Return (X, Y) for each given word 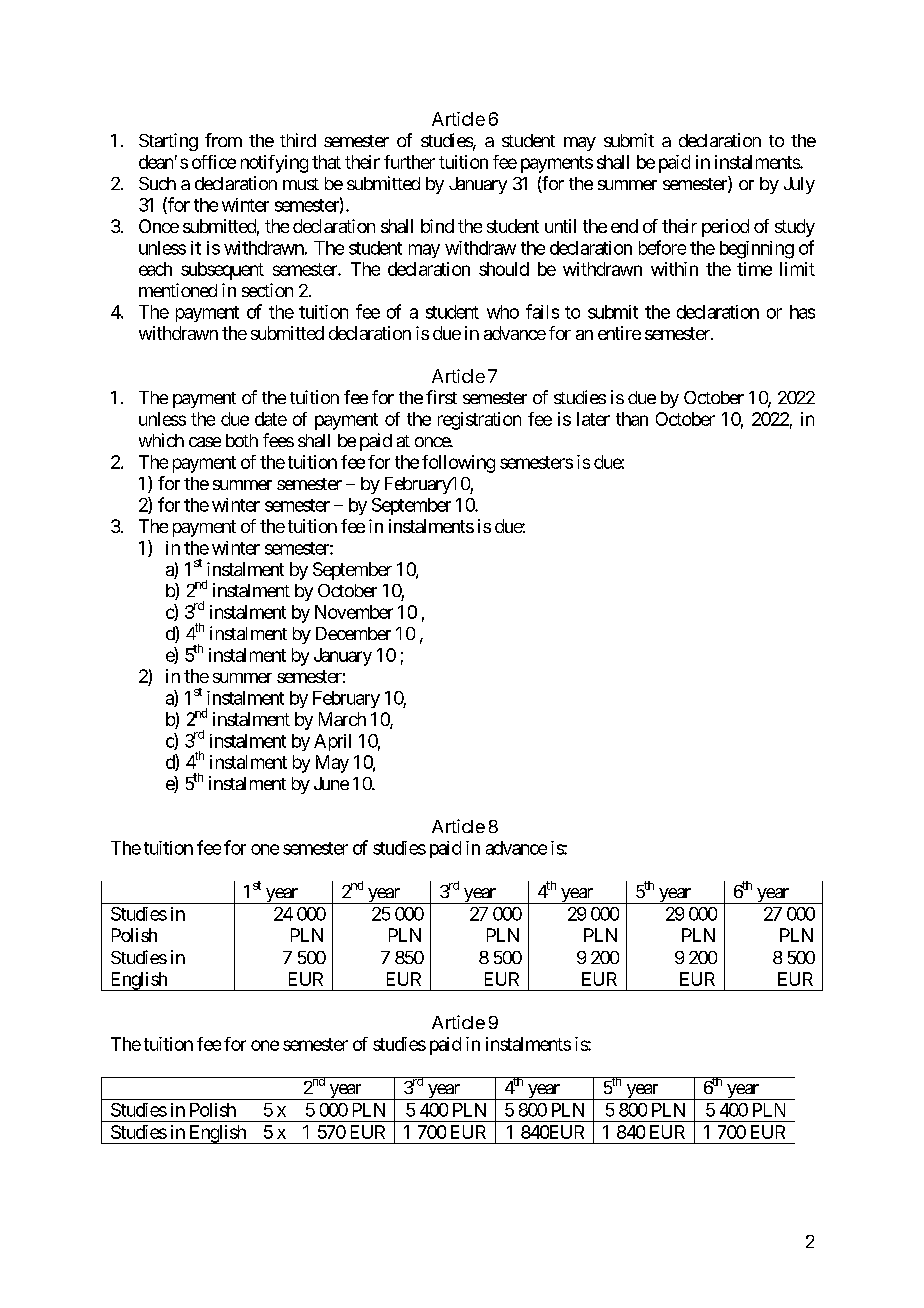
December (353, 633)
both (242, 440)
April (332, 742)
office (214, 162)
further (409, 162)
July (799, 185)
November (354, 612)
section (267, 290)
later (593, 419)
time (754, 269)
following (458, 464)
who (503, 312)
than (632, 419)
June (331, 783)
